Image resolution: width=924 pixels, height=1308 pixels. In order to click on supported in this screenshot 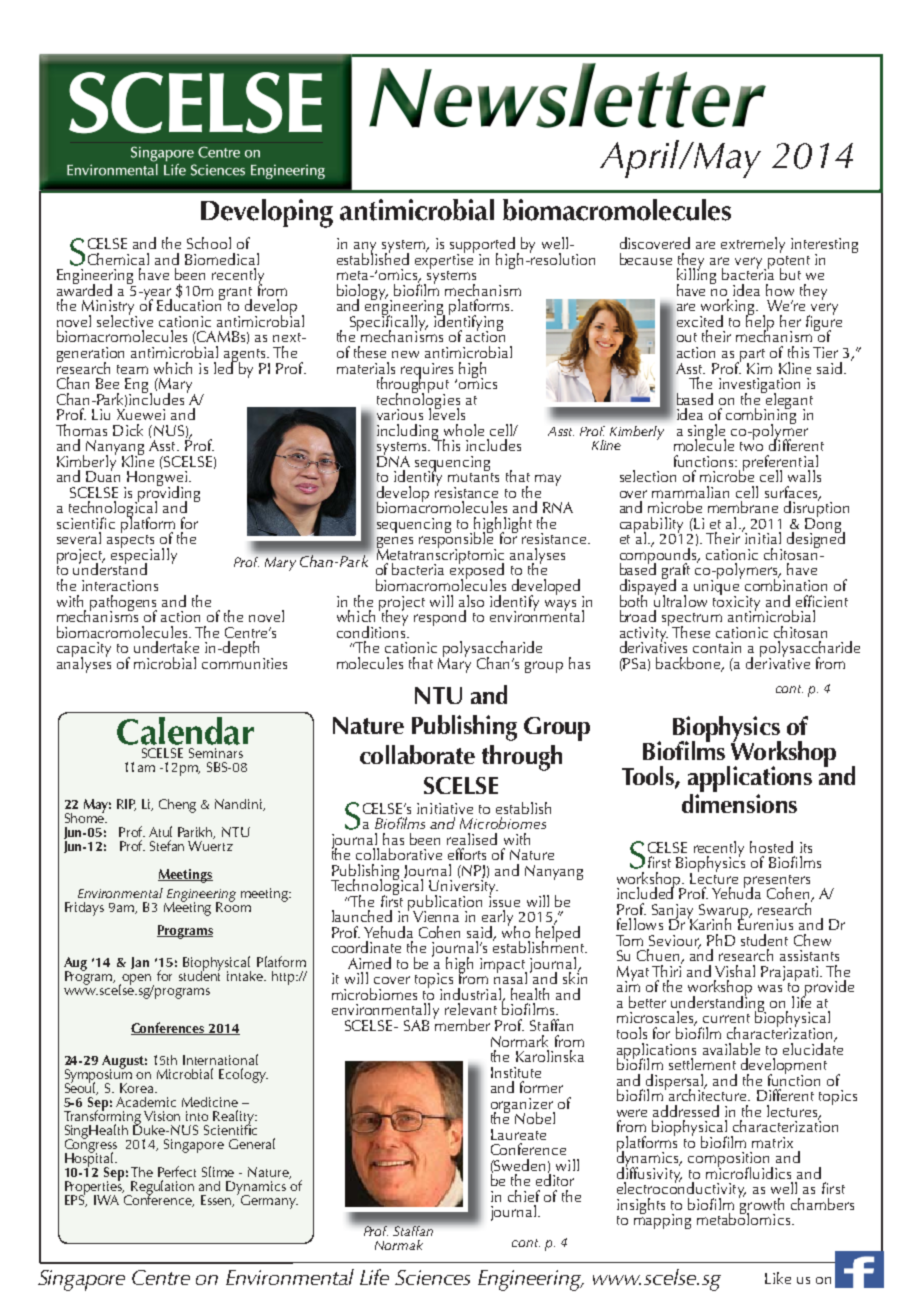, I will do `click(484, 246)`.
